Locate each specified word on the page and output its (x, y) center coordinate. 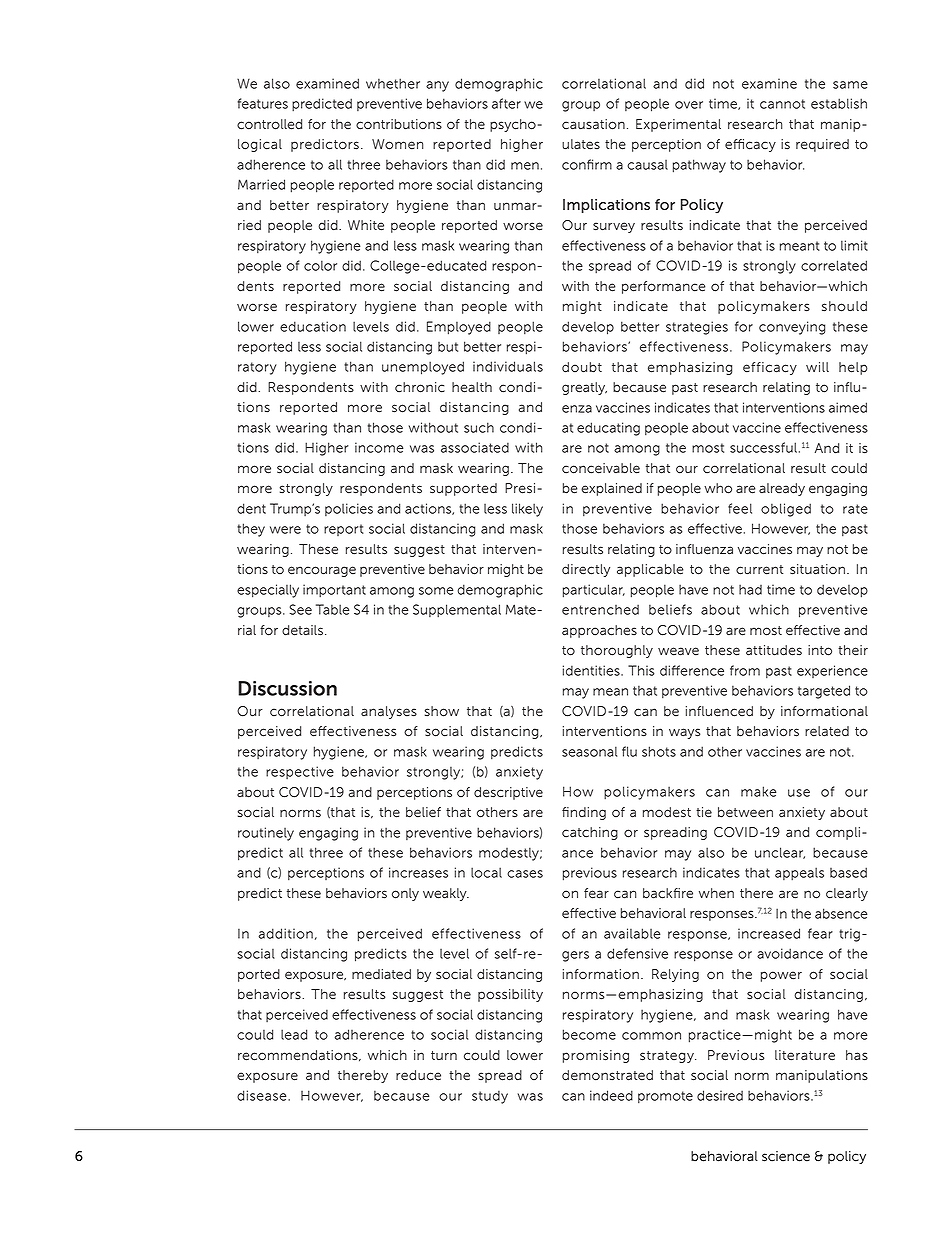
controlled (269, 124)
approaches (599, 631)
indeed (611, 1095)
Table (332, 609)
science (786, 1156)
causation (593, 124)
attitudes (774, 650)
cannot (782, 104)
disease (263, 1095)
